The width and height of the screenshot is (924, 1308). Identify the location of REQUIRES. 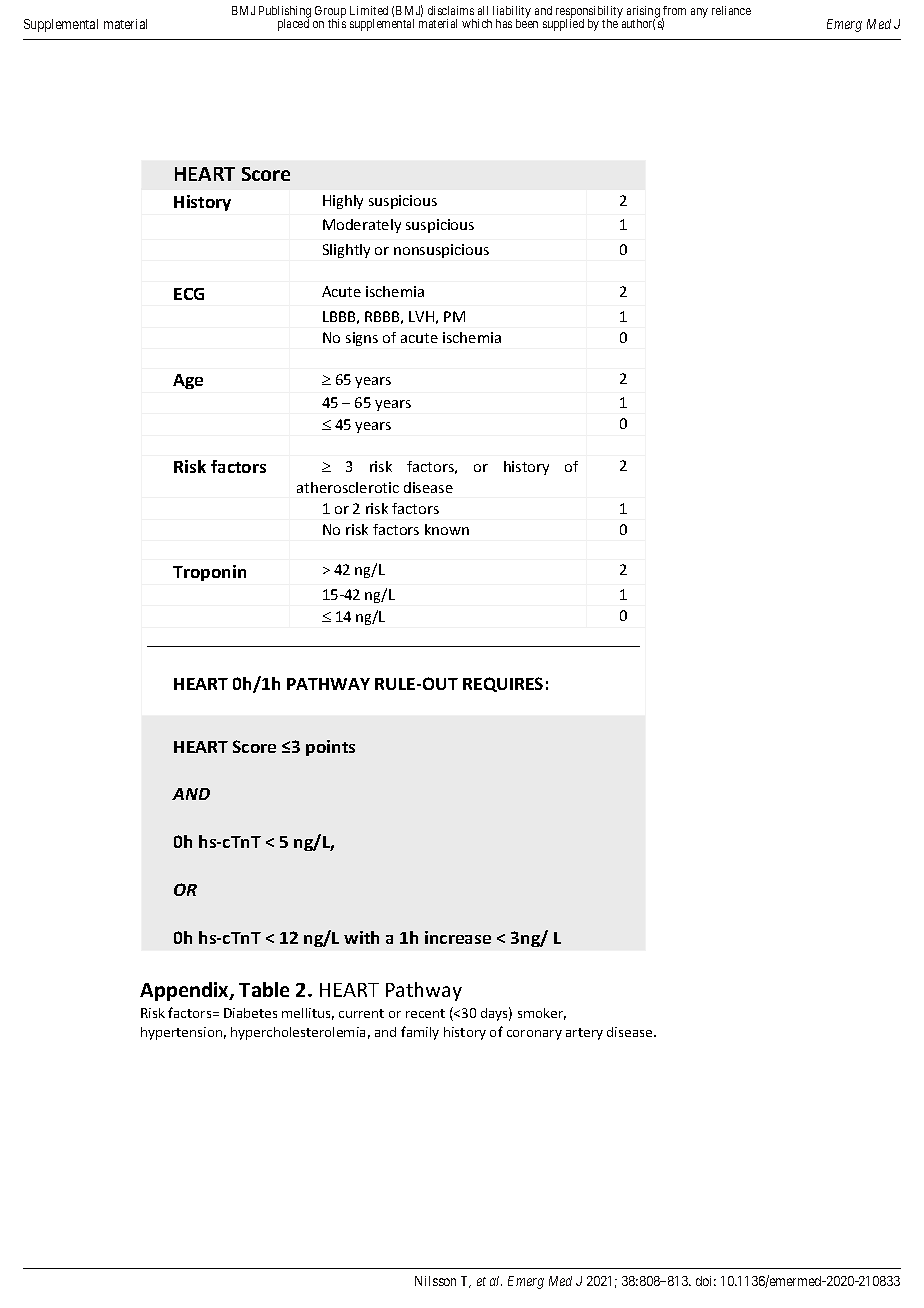
(503, 684).
